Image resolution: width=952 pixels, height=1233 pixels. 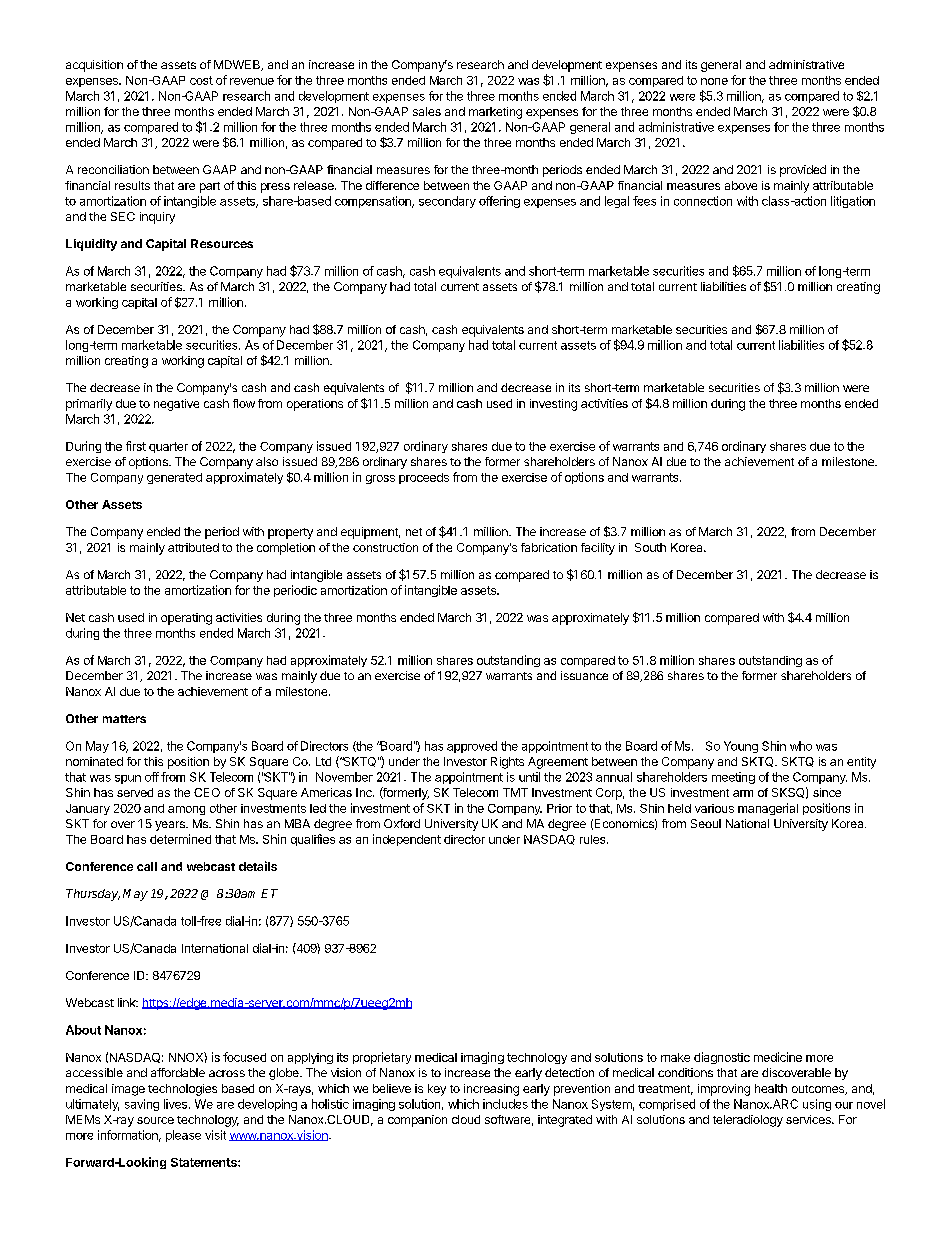 What do you see at coordinates (703, 201) in the page?
I see `connection` at bounding box center [703, 201].
